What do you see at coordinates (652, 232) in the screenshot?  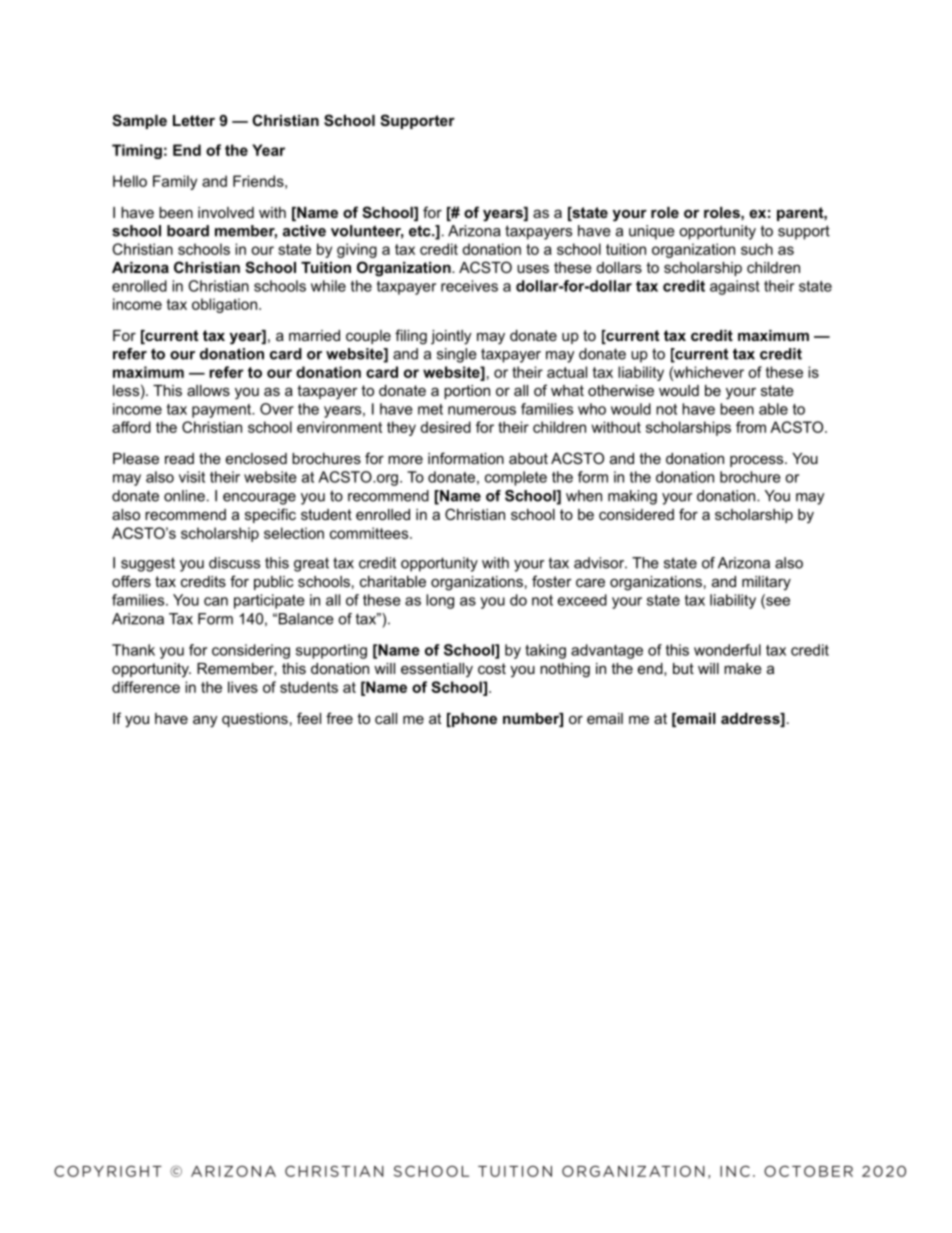 I see `unique` at bounding box center [652, 232].
